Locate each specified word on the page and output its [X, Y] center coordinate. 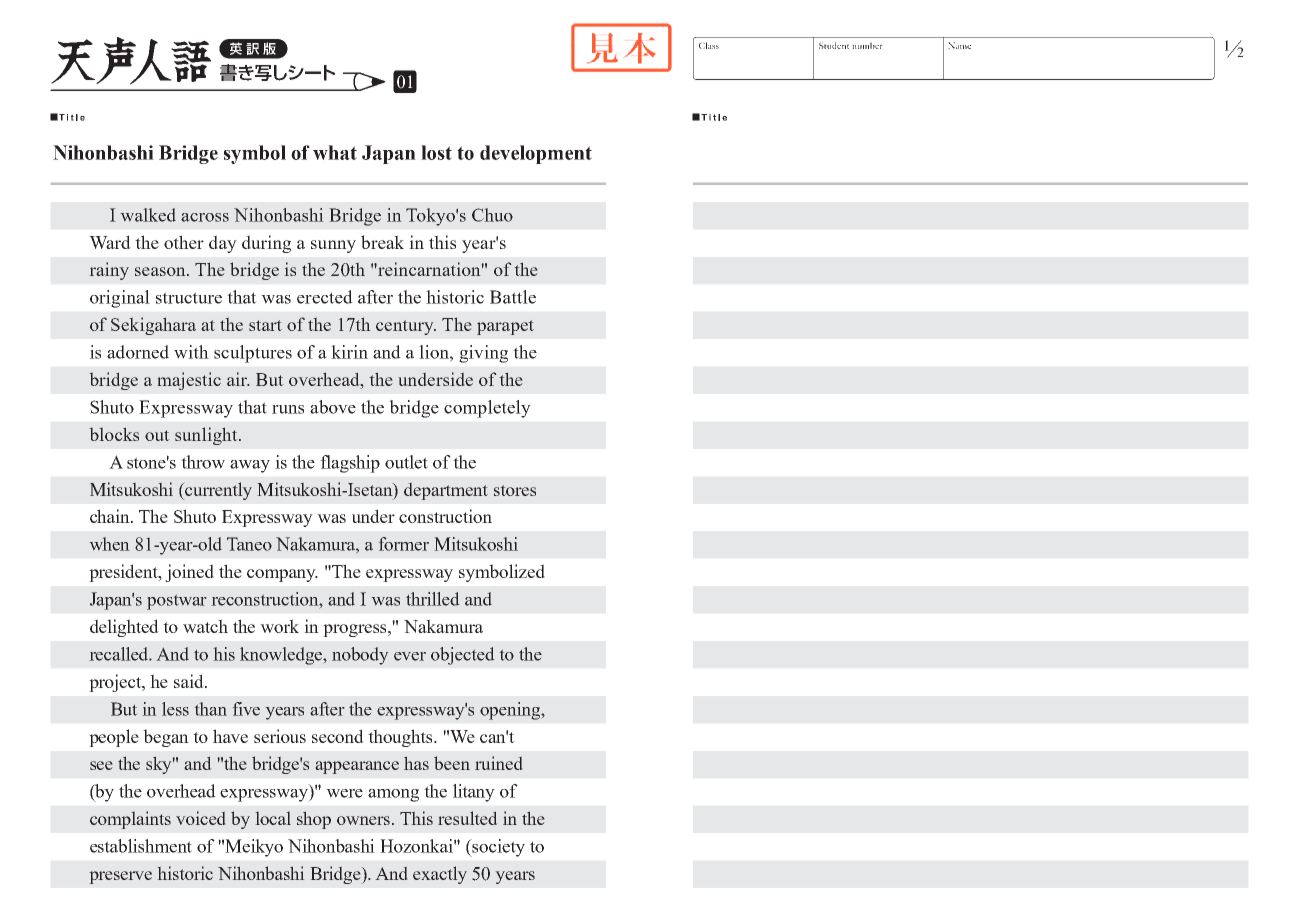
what [335, 152]
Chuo [492, 215]
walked [148, 215]
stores [515, 490]
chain [111, 516]
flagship [350, 464]
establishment [141, 846]
